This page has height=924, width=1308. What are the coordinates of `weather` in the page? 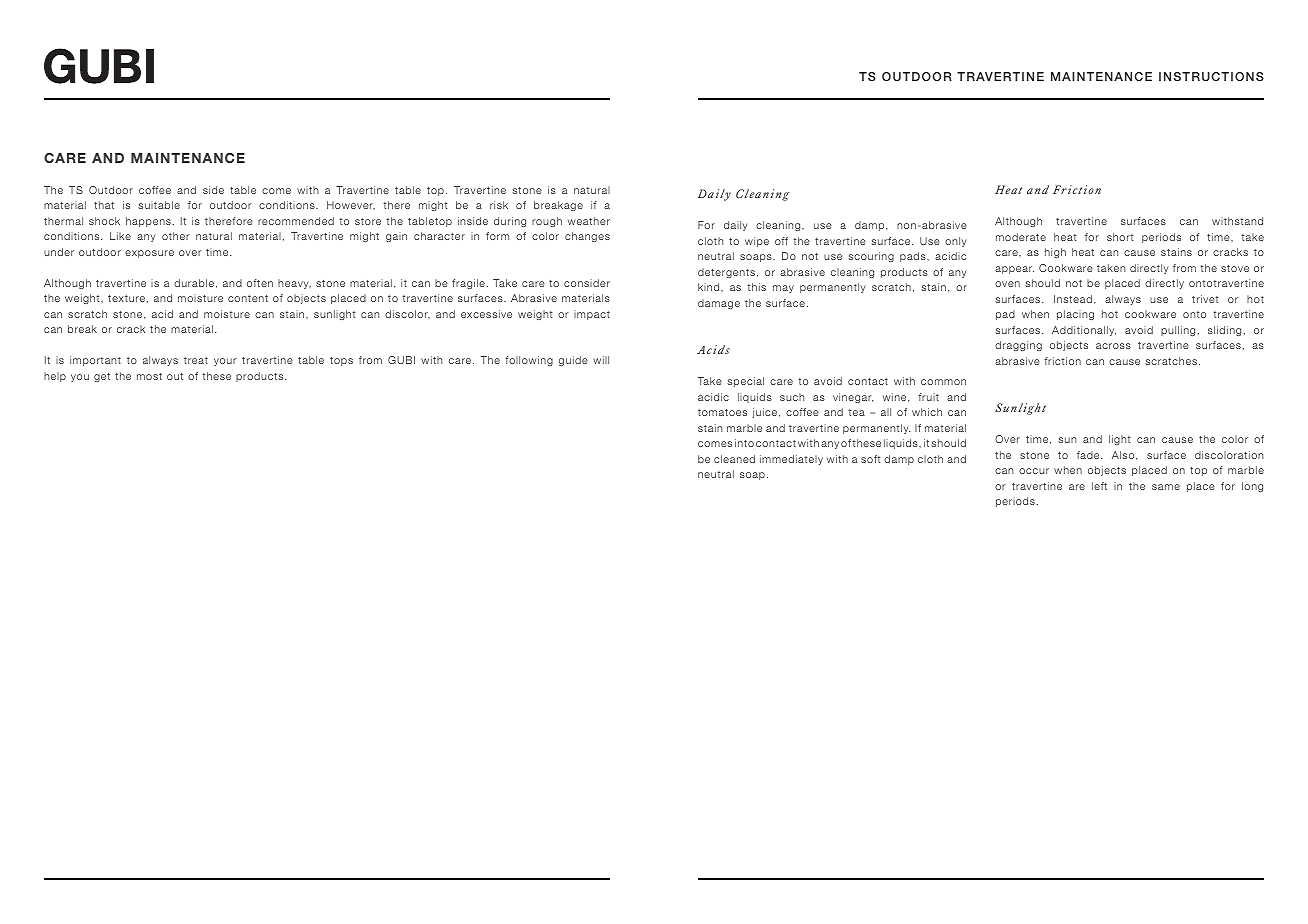 It's located at (589, 221).
